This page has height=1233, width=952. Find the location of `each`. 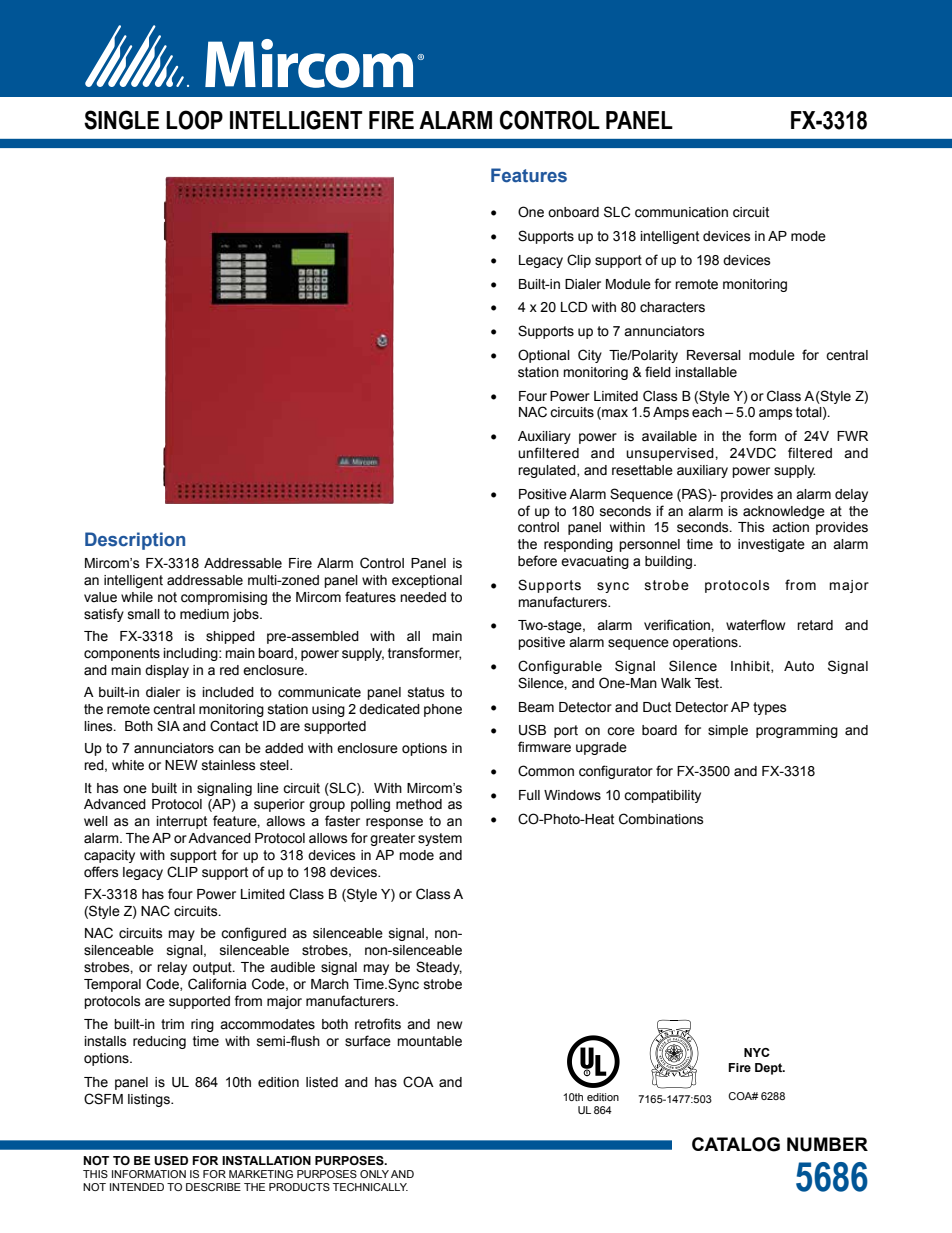

each is located at coordinates (707, 412).
